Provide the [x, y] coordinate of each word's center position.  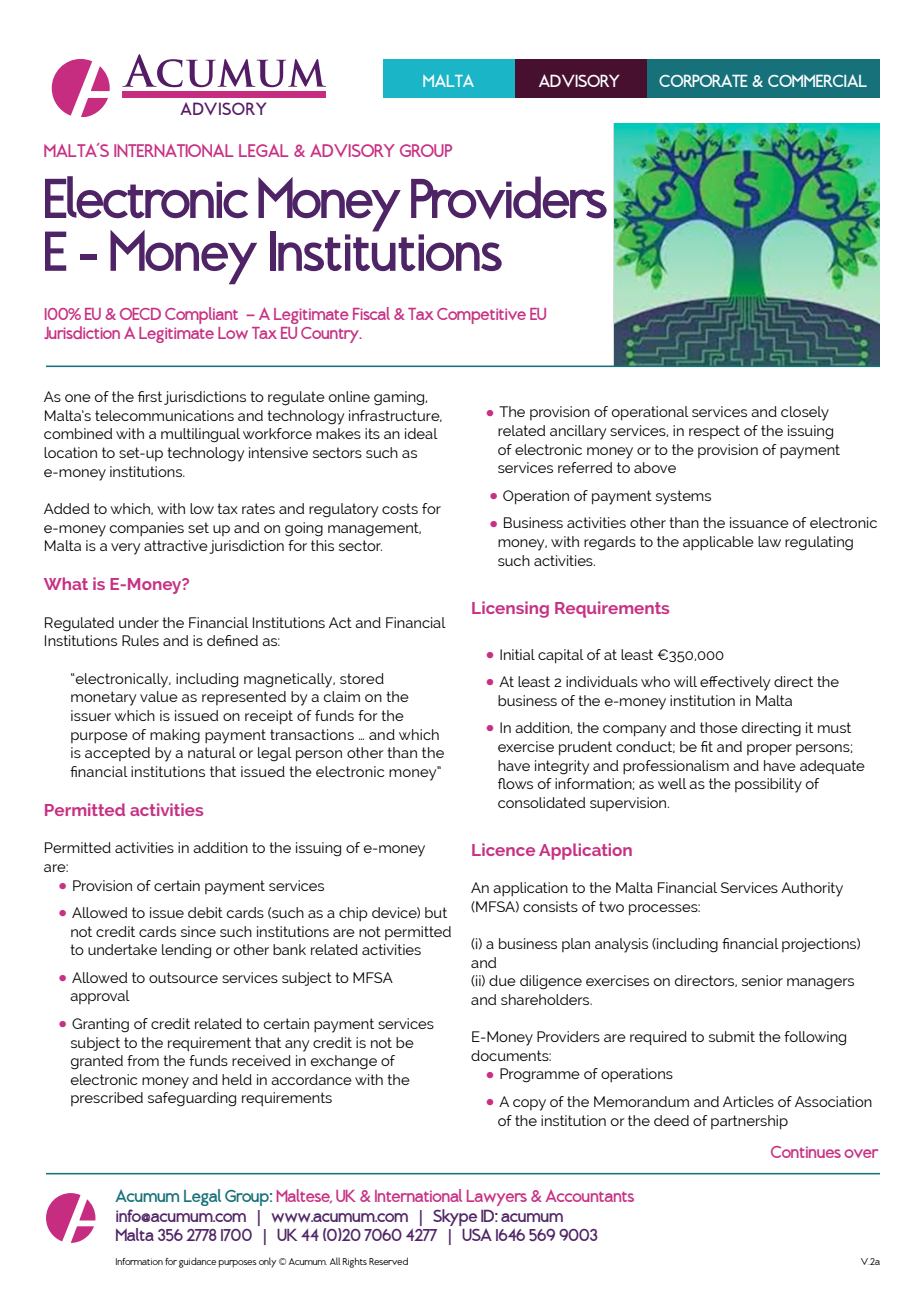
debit [205, 912]
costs [400, 508]
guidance [197, 1262]
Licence [503, 849]
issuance [759, 522]
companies [147, 529]
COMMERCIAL [817, 80]
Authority [812, 889]
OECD [140, 314]
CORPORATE [703, 80]
